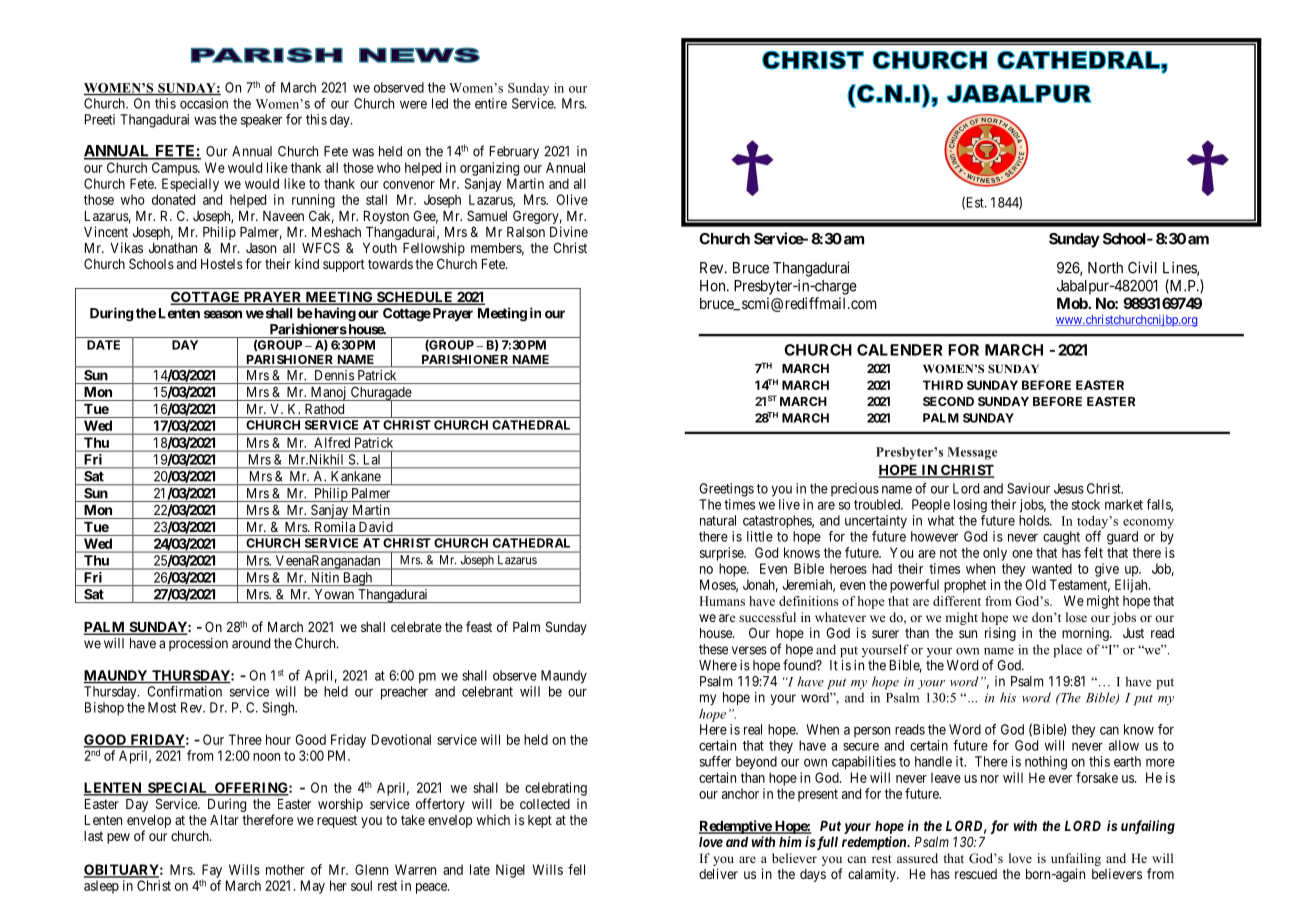  Describe the element at coordinates (415, 298) in the image. I see `SCHEDULE` at that location.
